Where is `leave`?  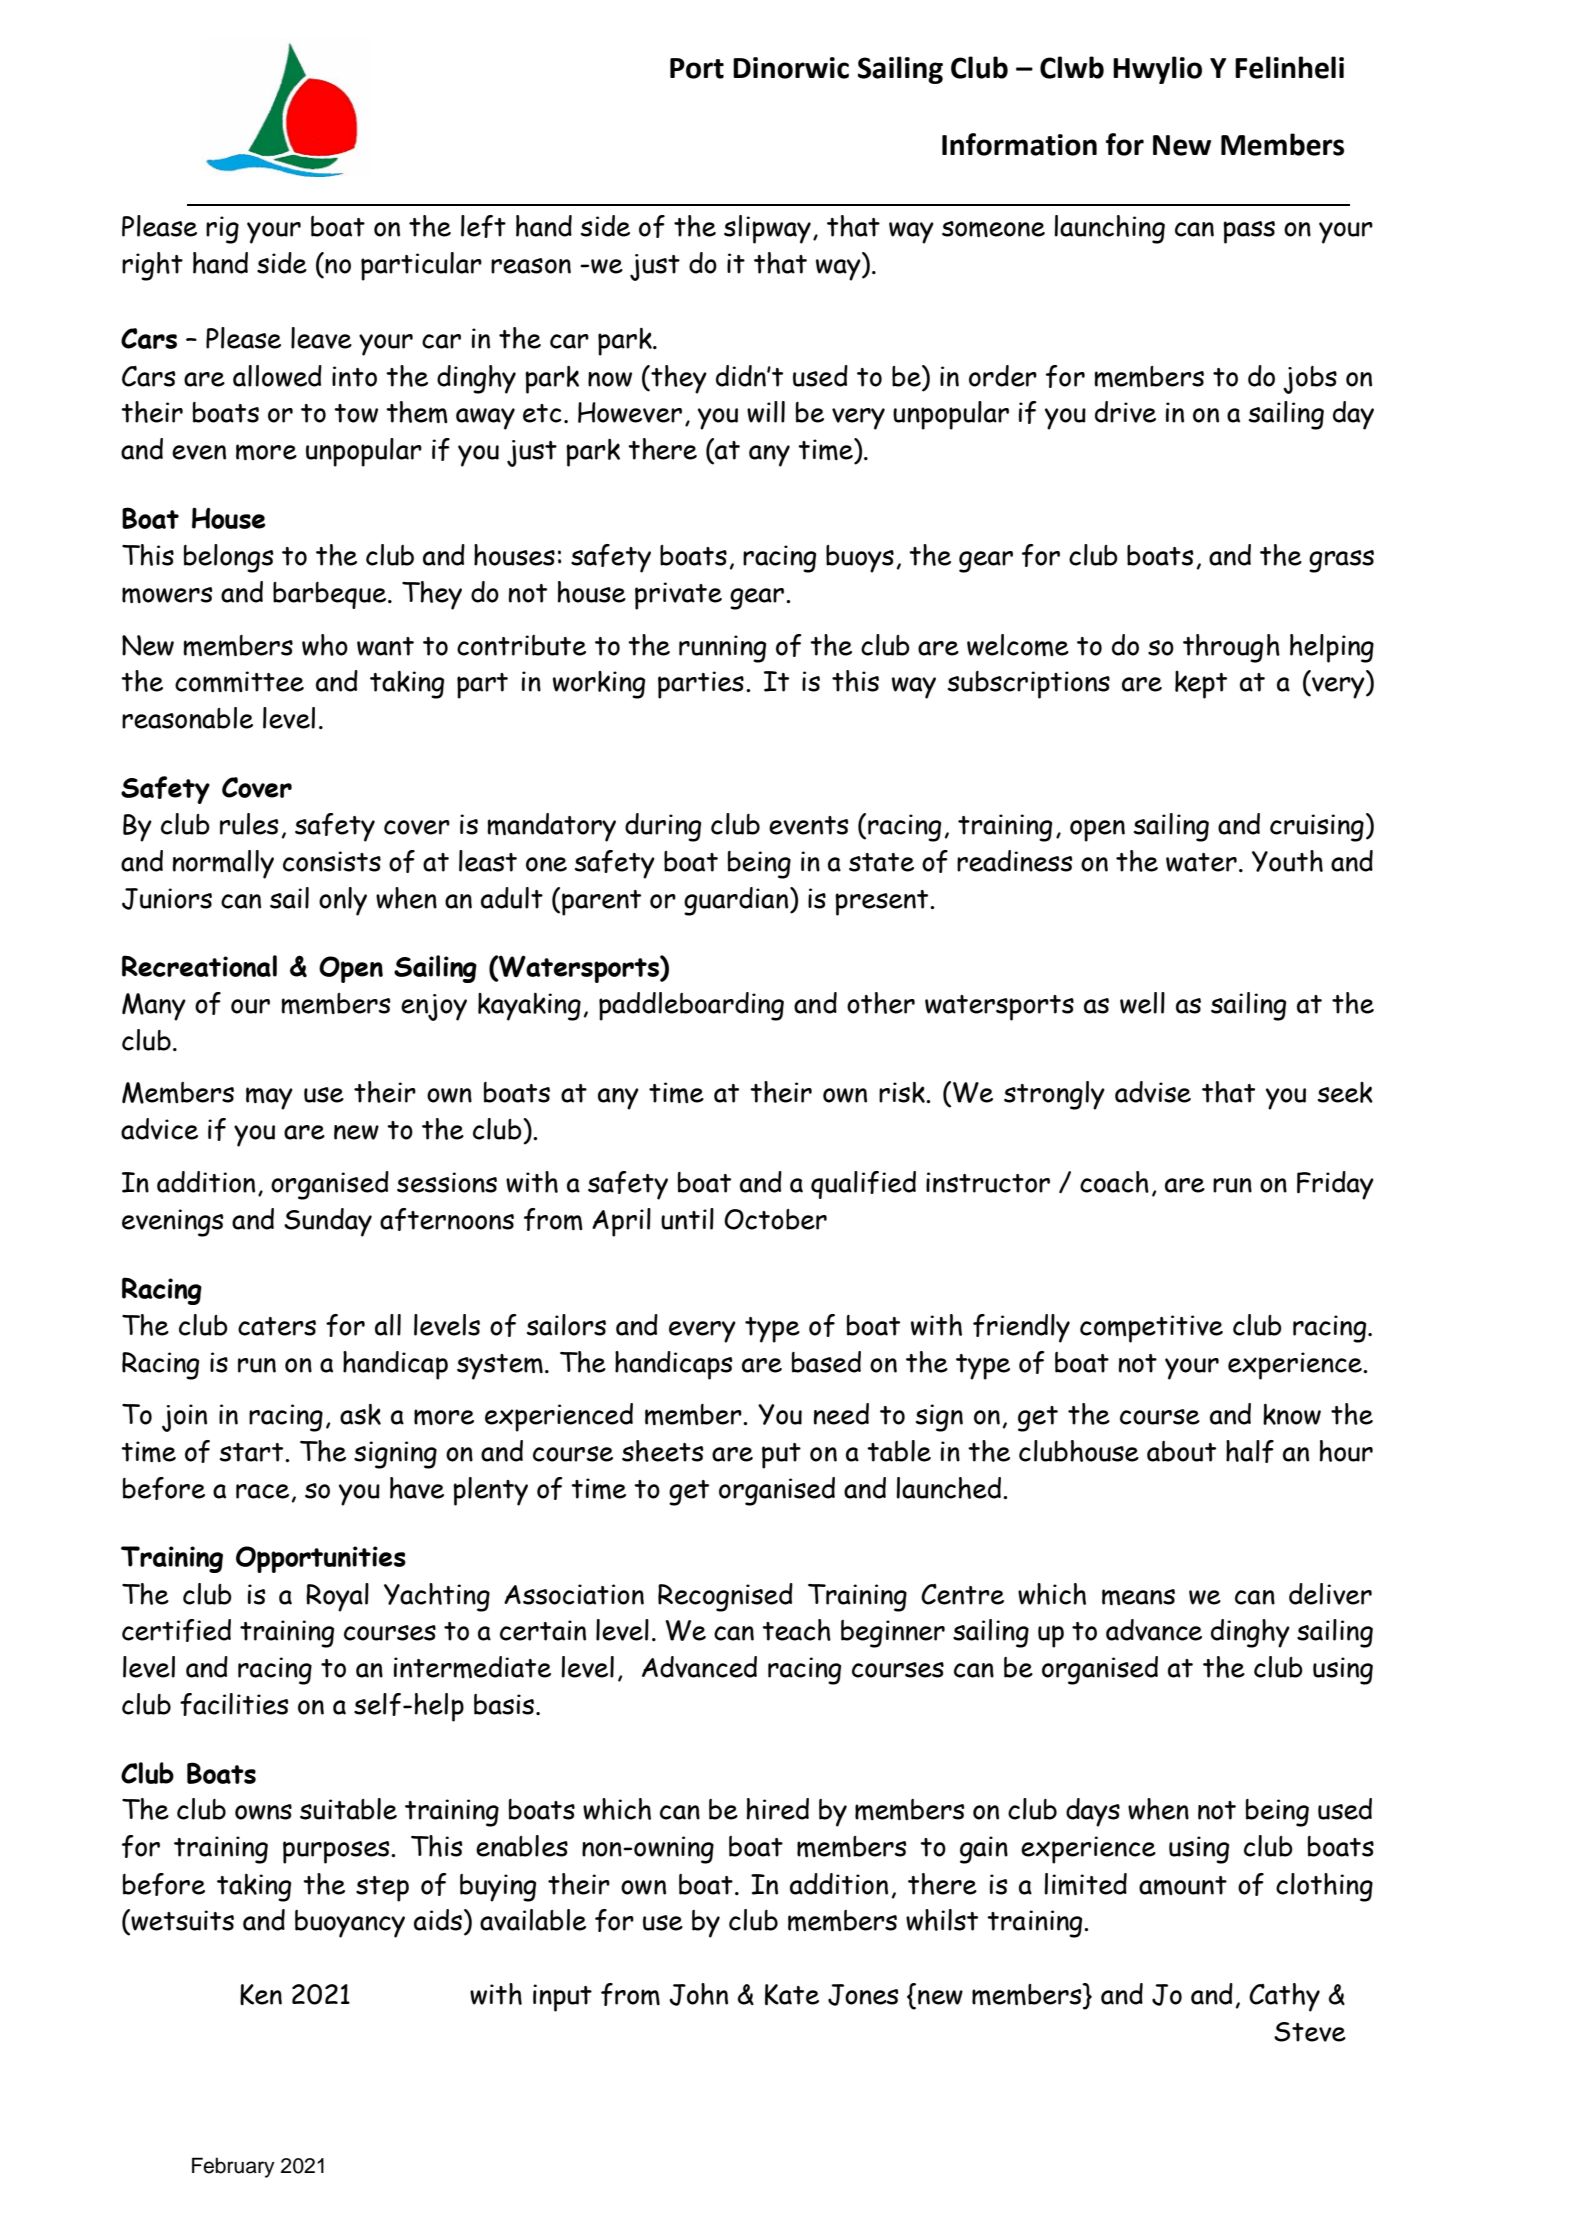
leave is located at coordinates (321, 338).
